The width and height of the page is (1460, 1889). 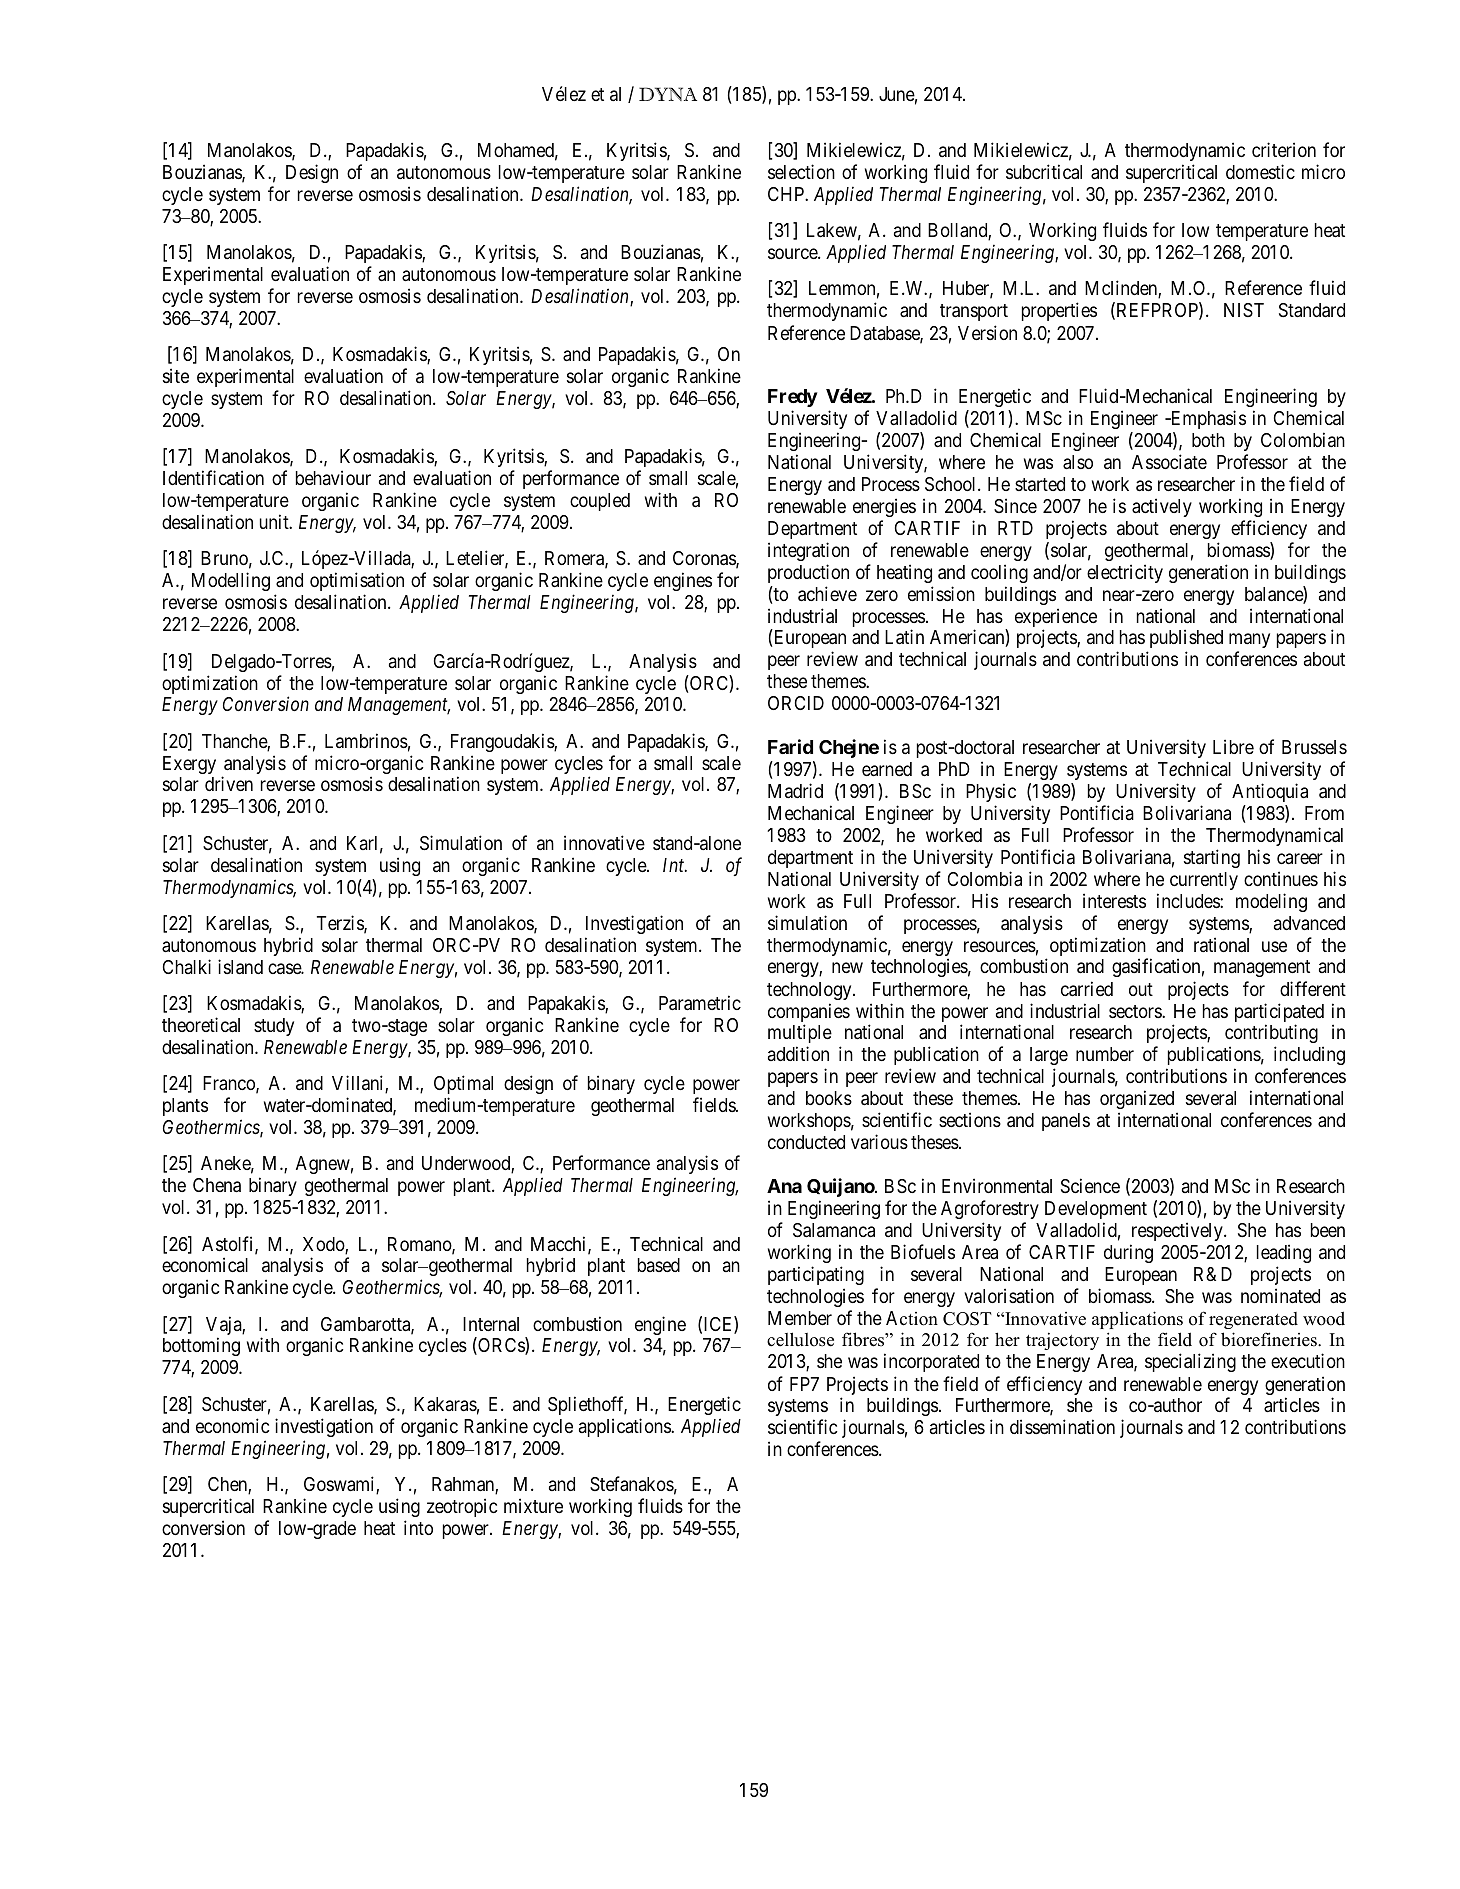 I want to click on mixture, so click(x=533, y=1505).
